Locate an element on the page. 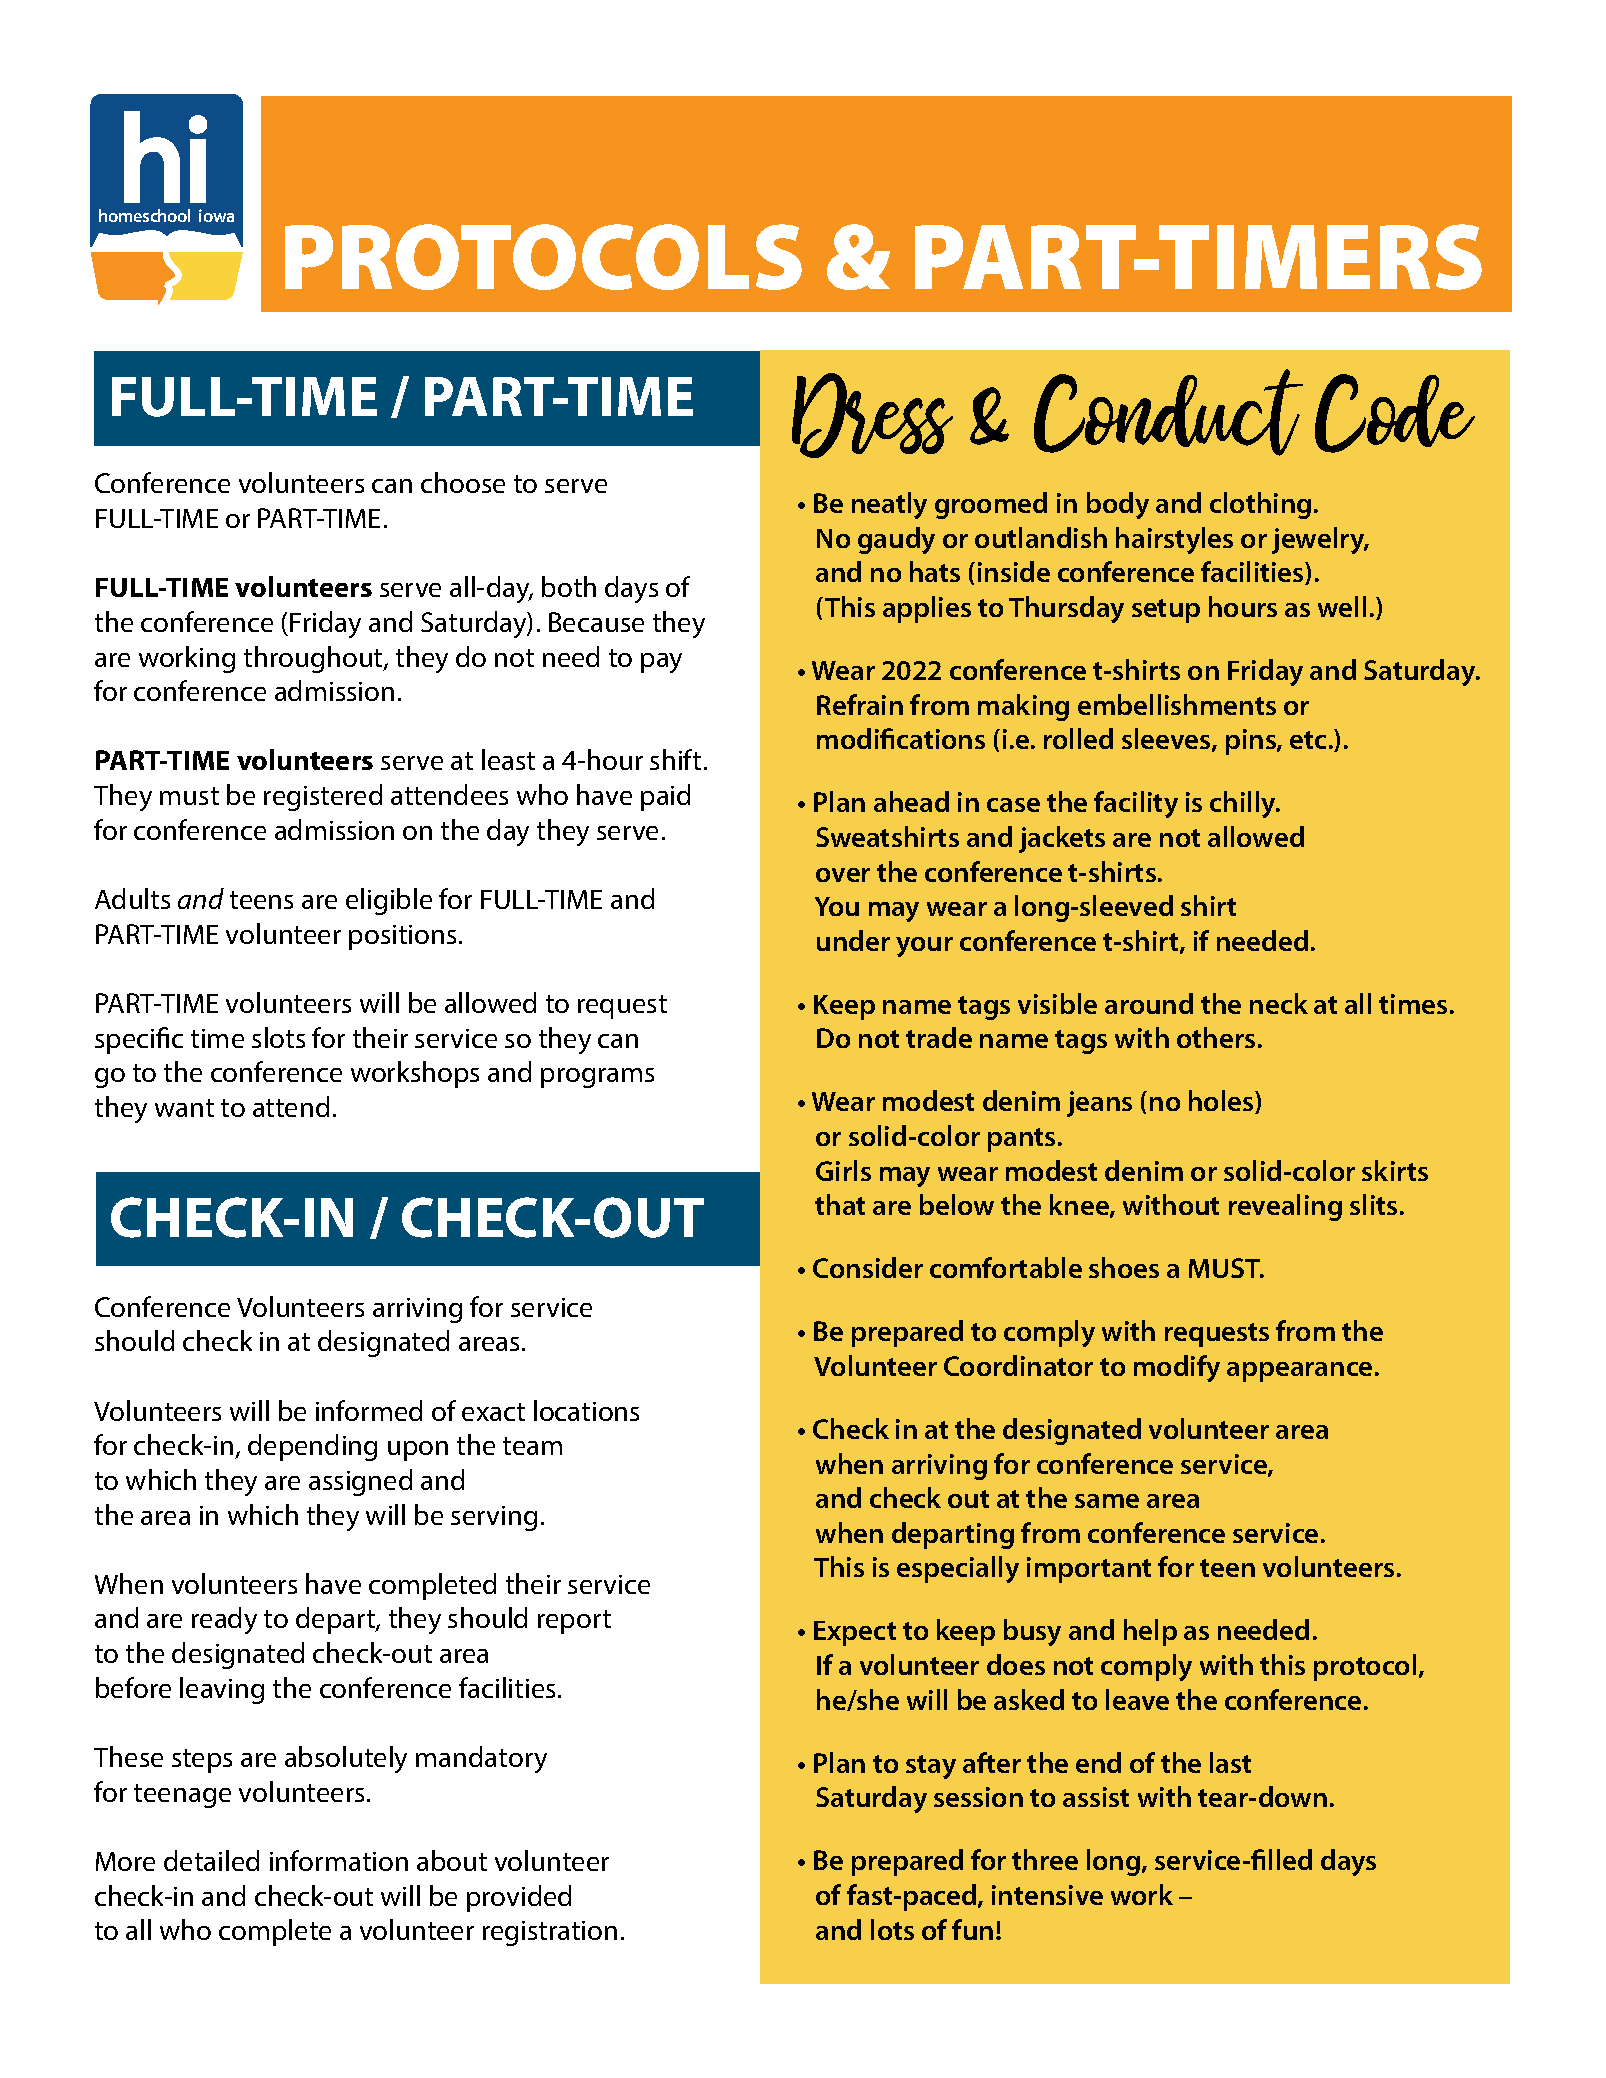  iowa is located at coordinates (216, 215).
